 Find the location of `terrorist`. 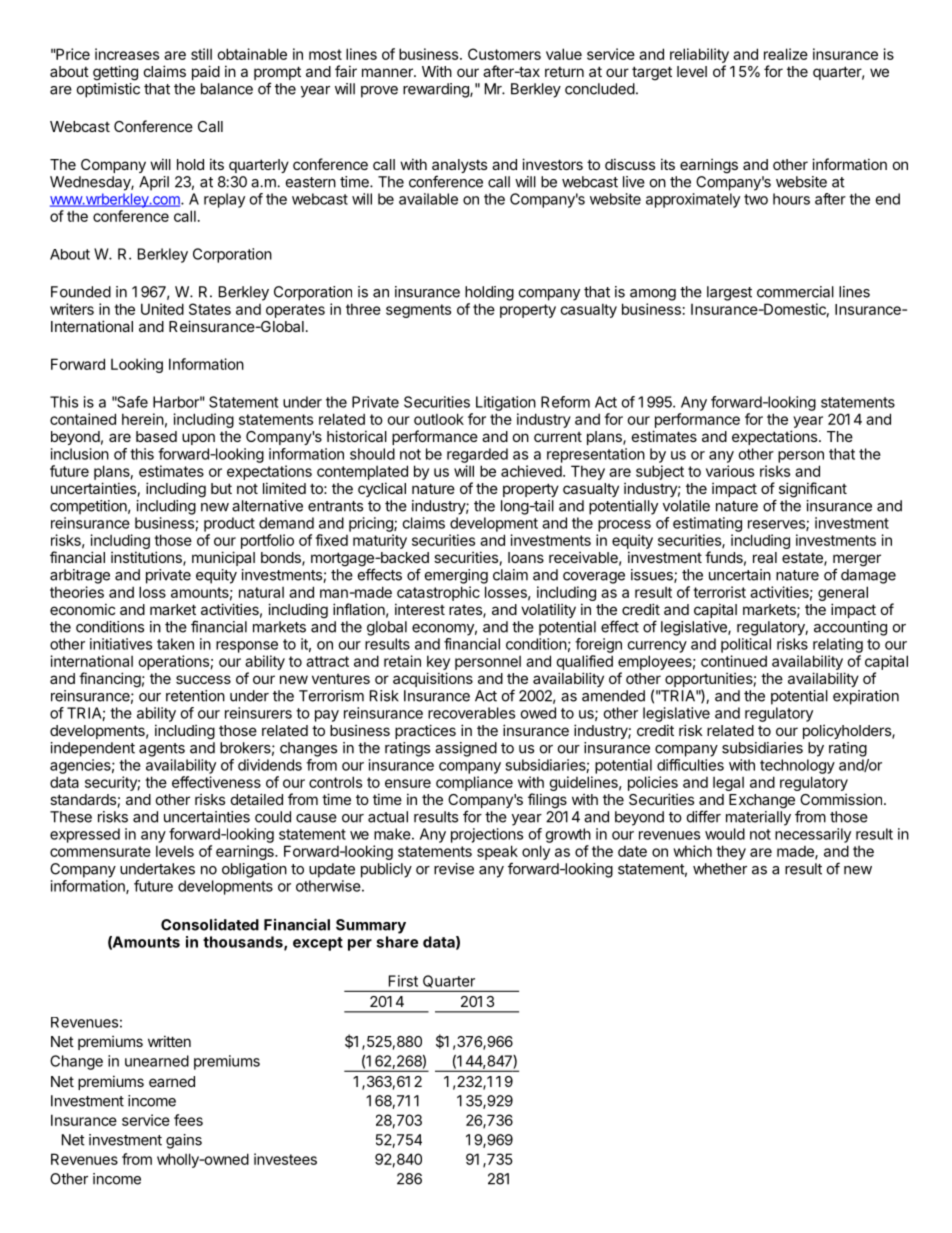

terrorist is located at coordinates (719, 592).
